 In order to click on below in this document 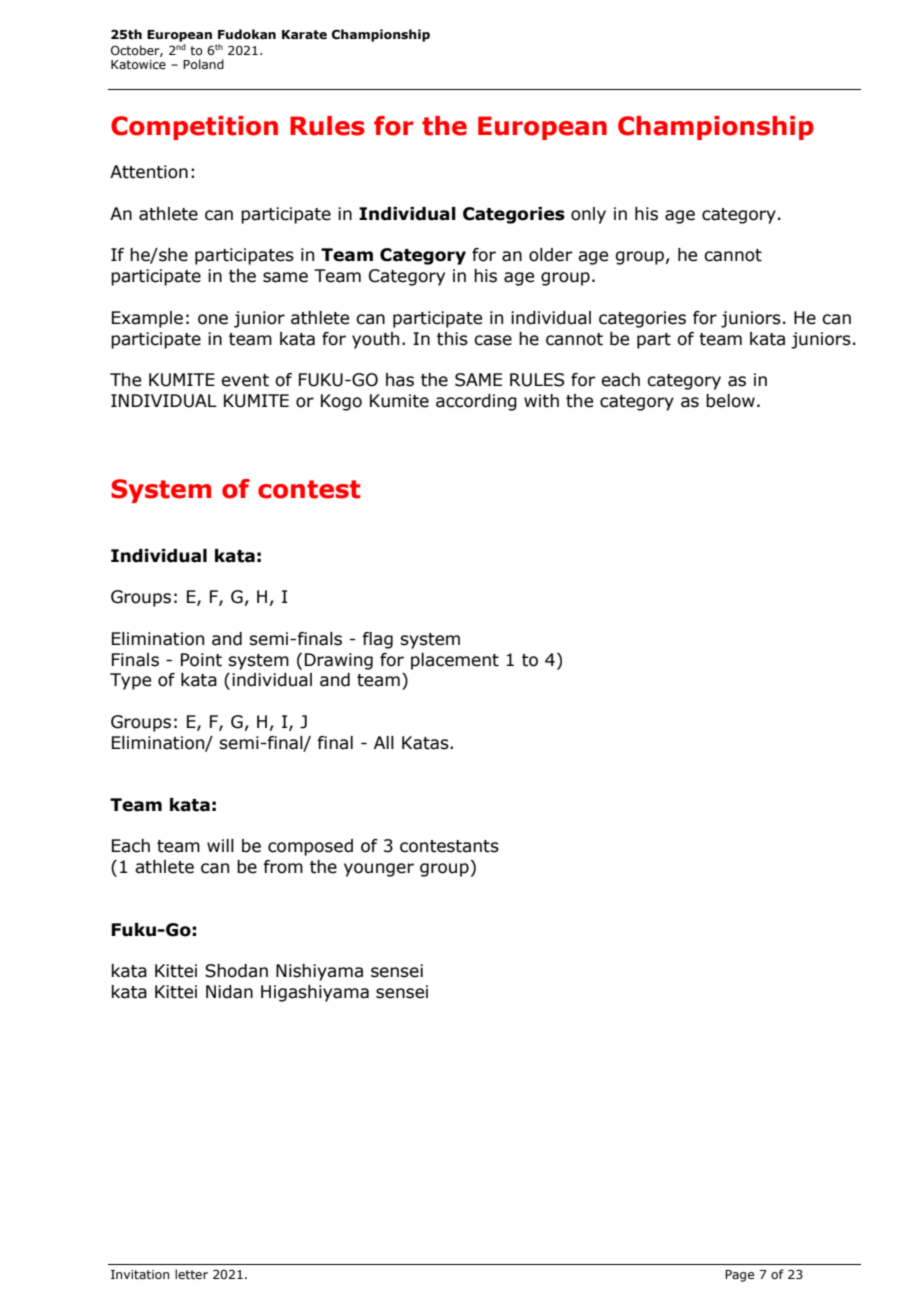, I will do `click(730, 401)`.
